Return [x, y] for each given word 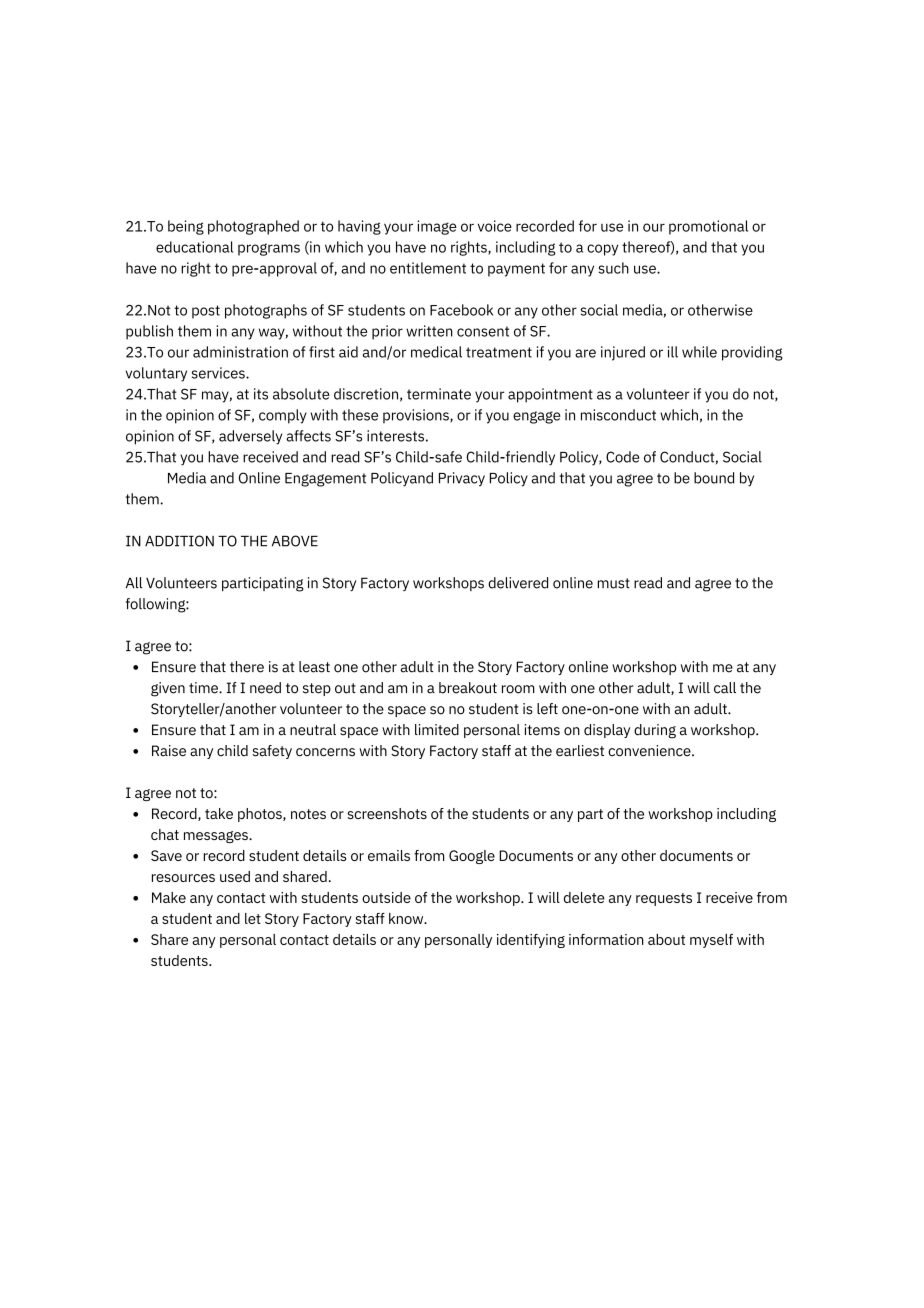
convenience [650, 751]
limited [437, 730]
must [614, 583]
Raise [169, 751]
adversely [250, 437]
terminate [439, 394]
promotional [708, 227]
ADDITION [179, 541]
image [437, 227]
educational [194, 247]
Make [169, 897]
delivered [518, 583]
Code [622, 457]
